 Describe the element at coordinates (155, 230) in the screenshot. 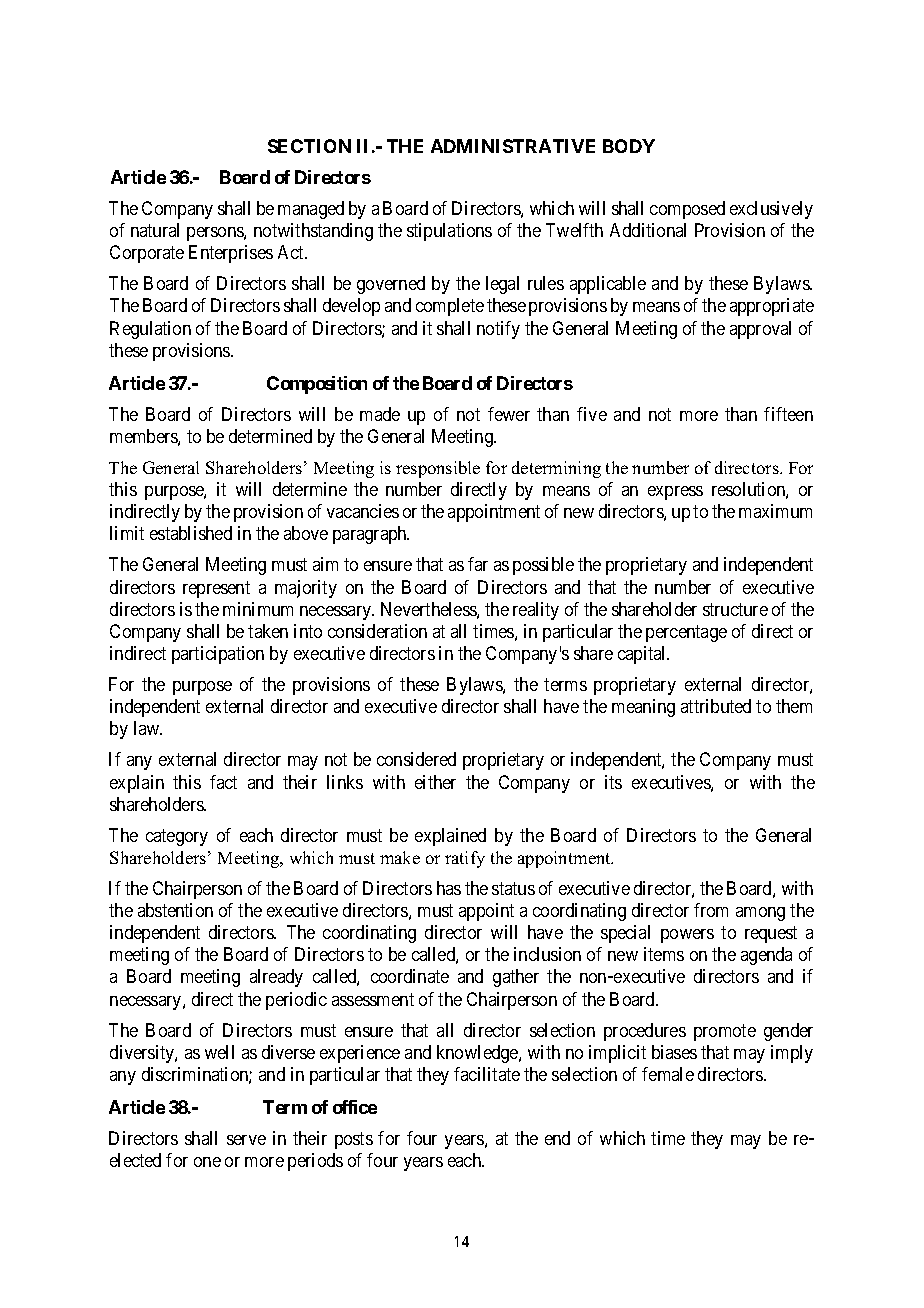

I see `natural` at that location.
